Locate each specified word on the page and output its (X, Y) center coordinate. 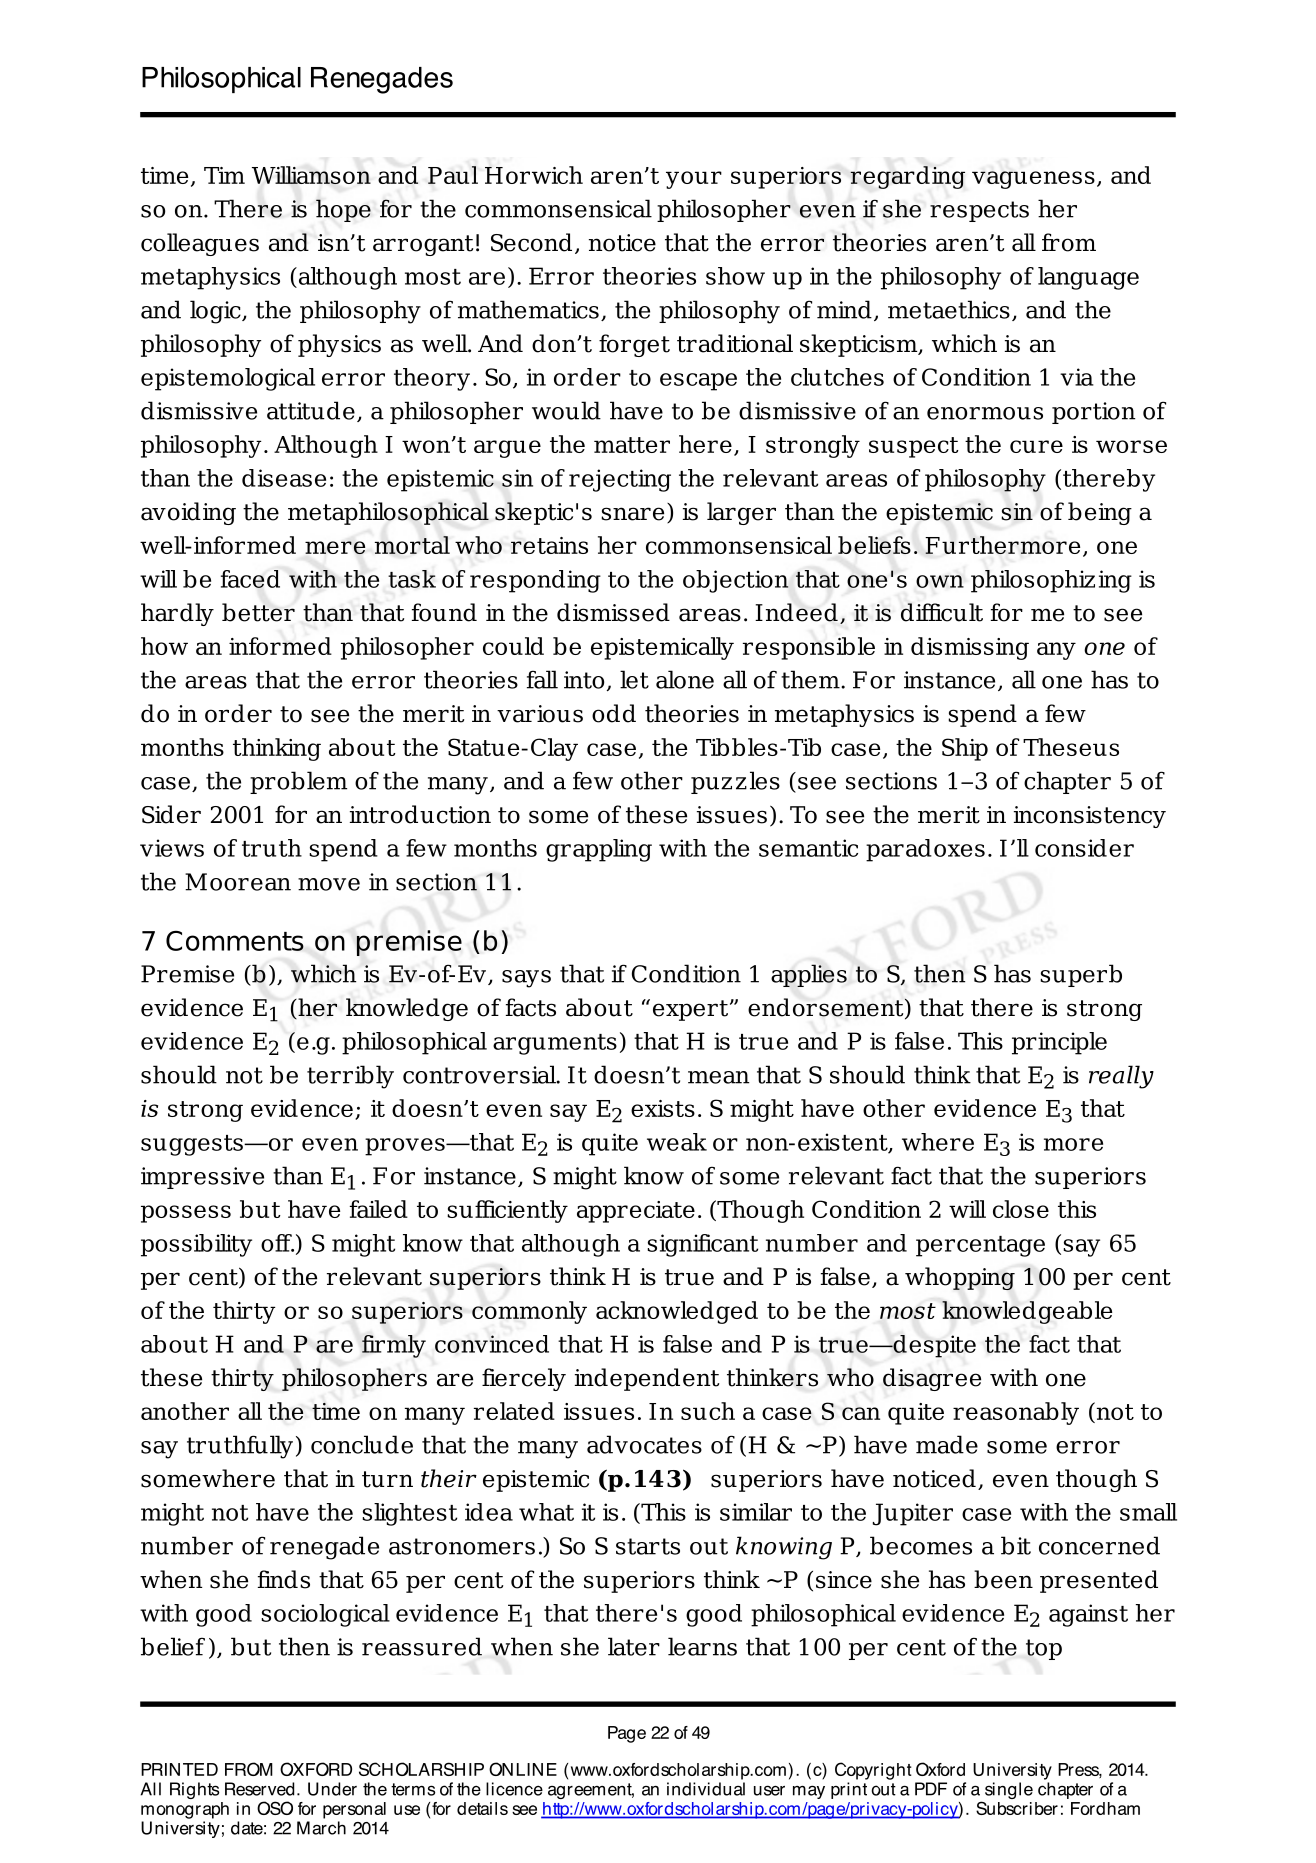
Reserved (259, 1789)
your (694, 180)
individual (706, 1789)
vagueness (1033, 180)
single (1009, 1790)
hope (343, 210)
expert (692, 1010)
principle (1059, 1043)
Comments (235, 941)
